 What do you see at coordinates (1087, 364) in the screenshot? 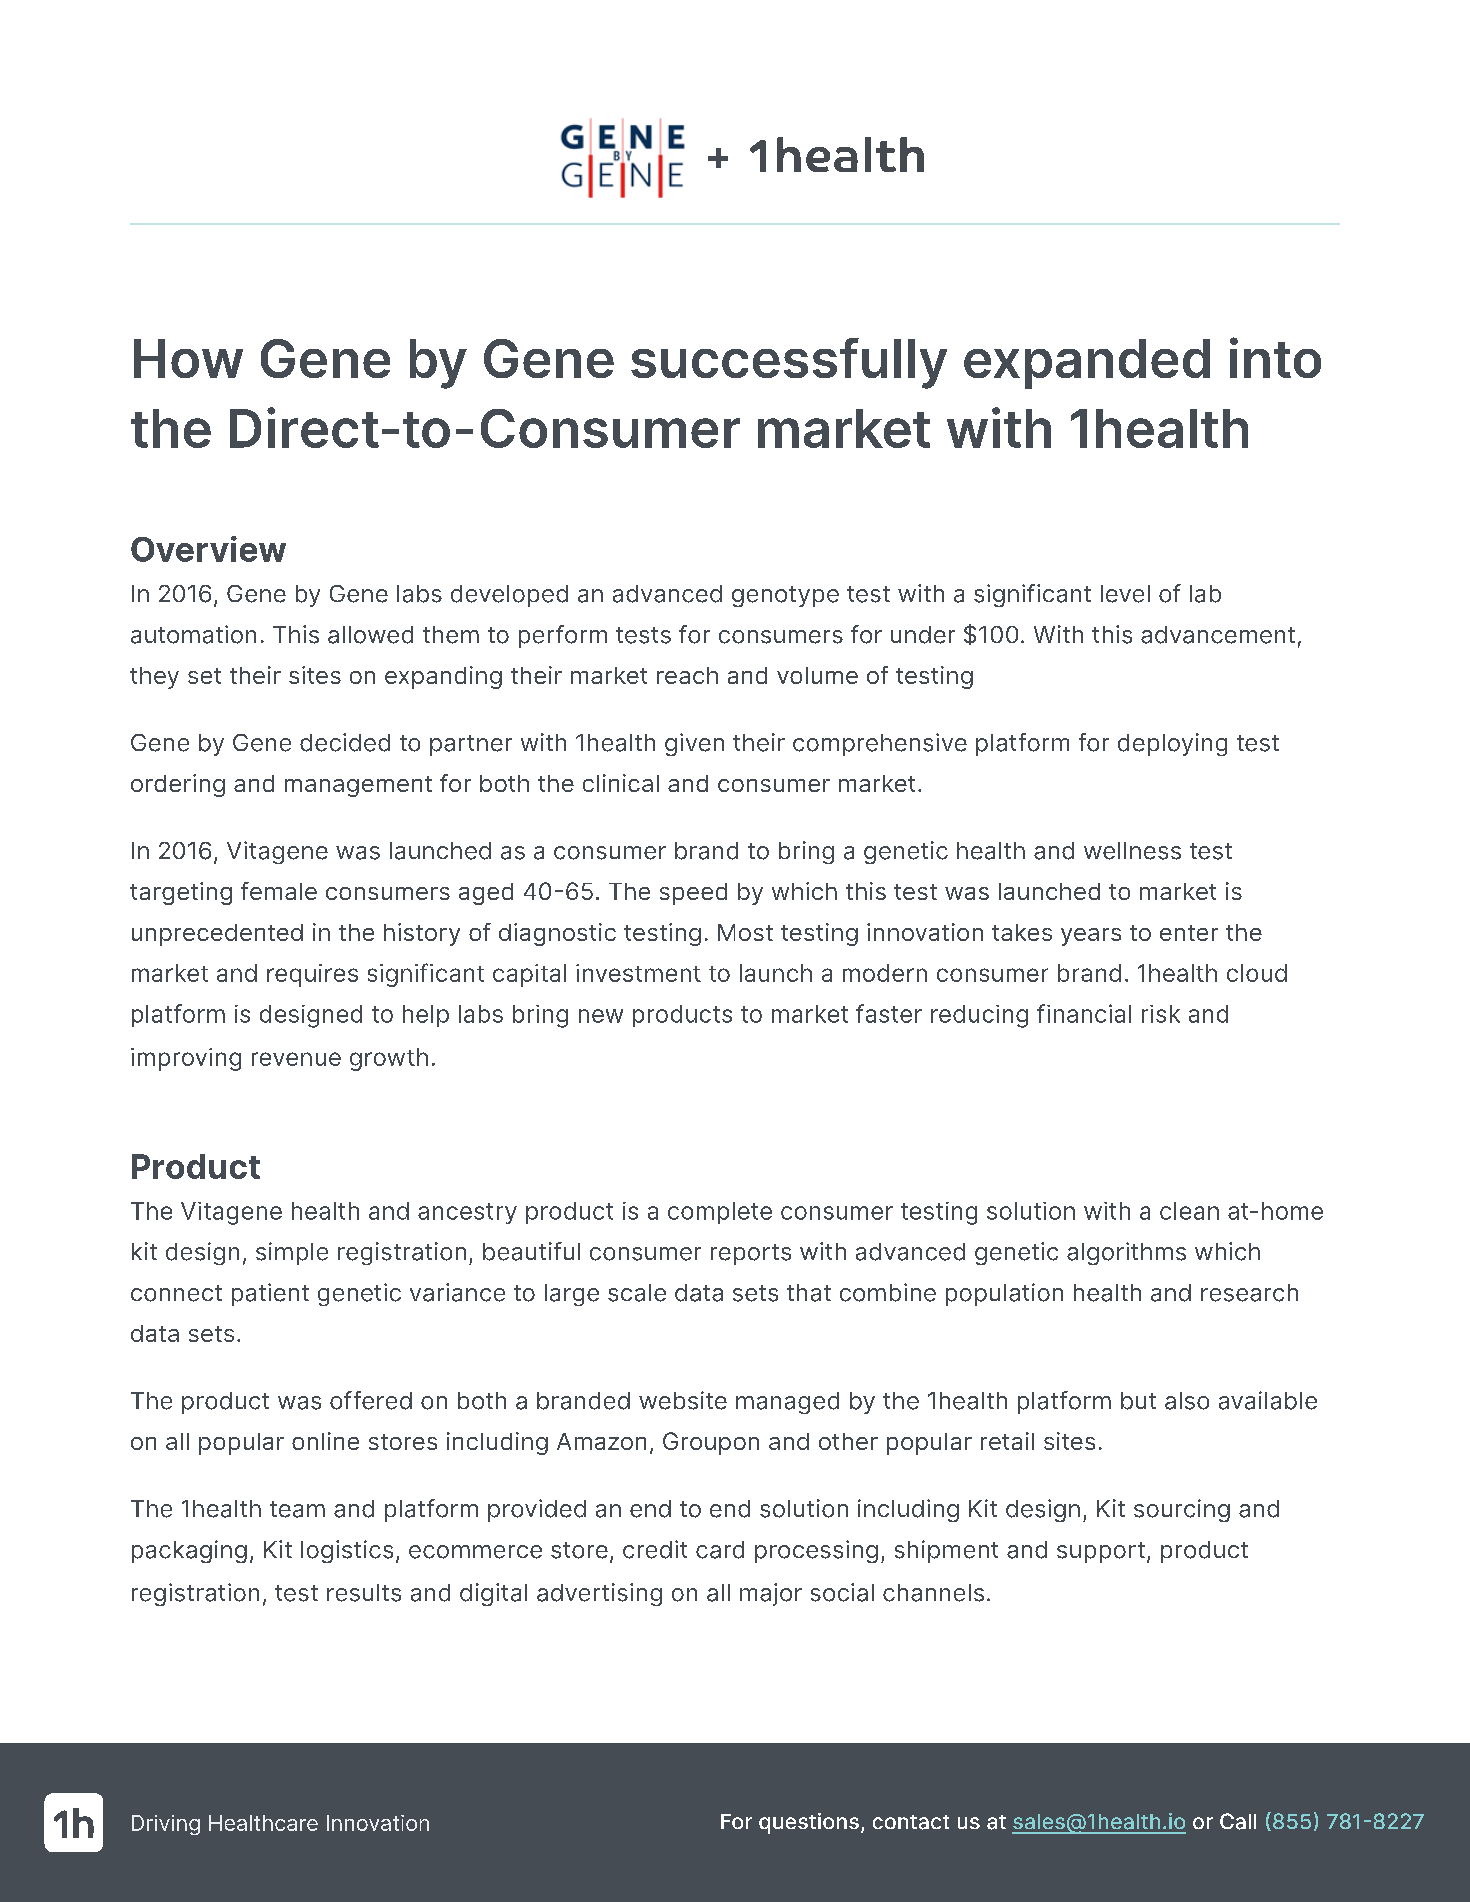
I see `expanded` at bounding box center [1087, 364].
